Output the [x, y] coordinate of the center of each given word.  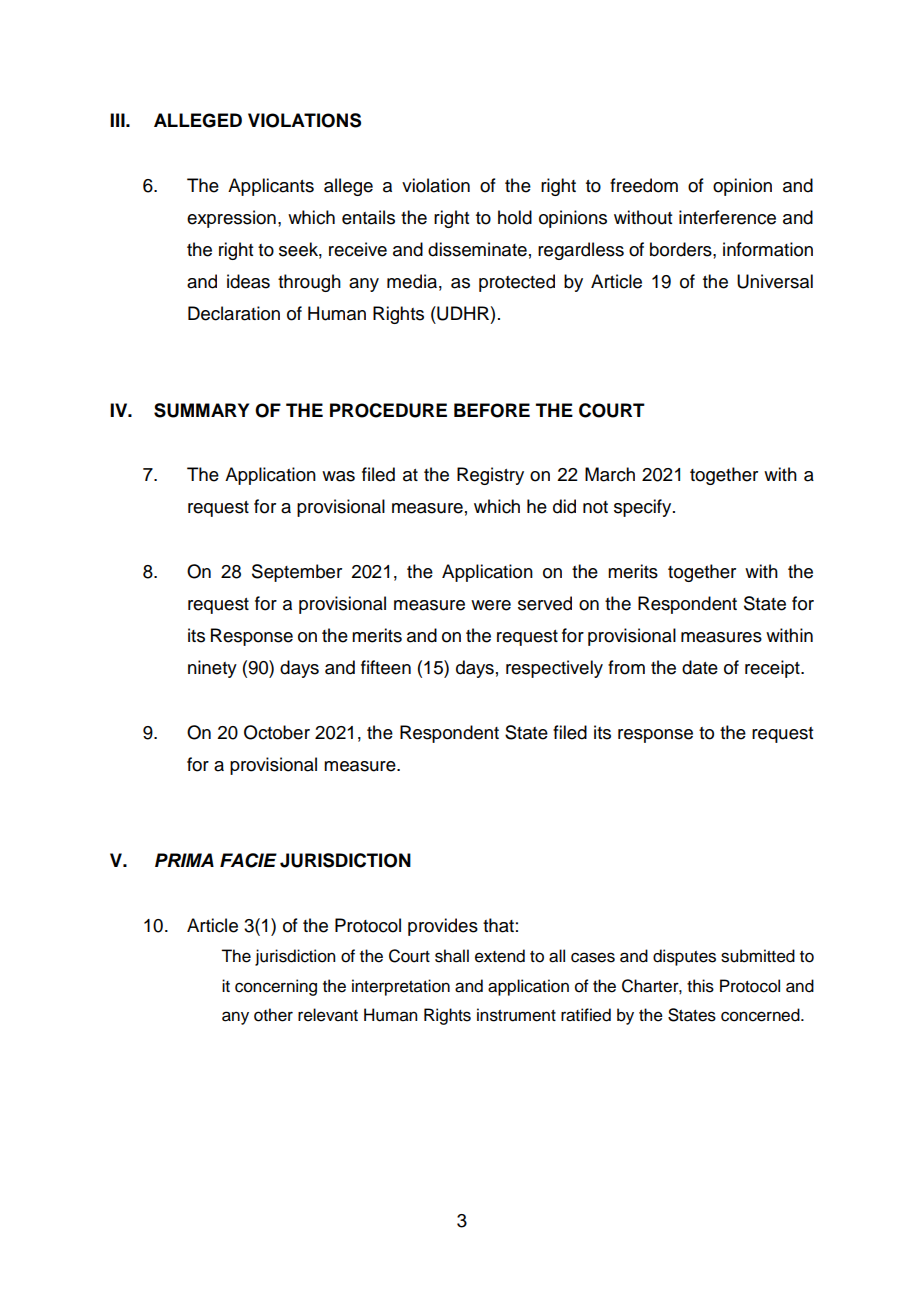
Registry [490, 476]
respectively [554, 669]
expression [231, 219]
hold [515, 217]
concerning [276, 987]
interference [727, 217]
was [338, 476]
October [277, 732]
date [700, 667]
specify [644, 508]
